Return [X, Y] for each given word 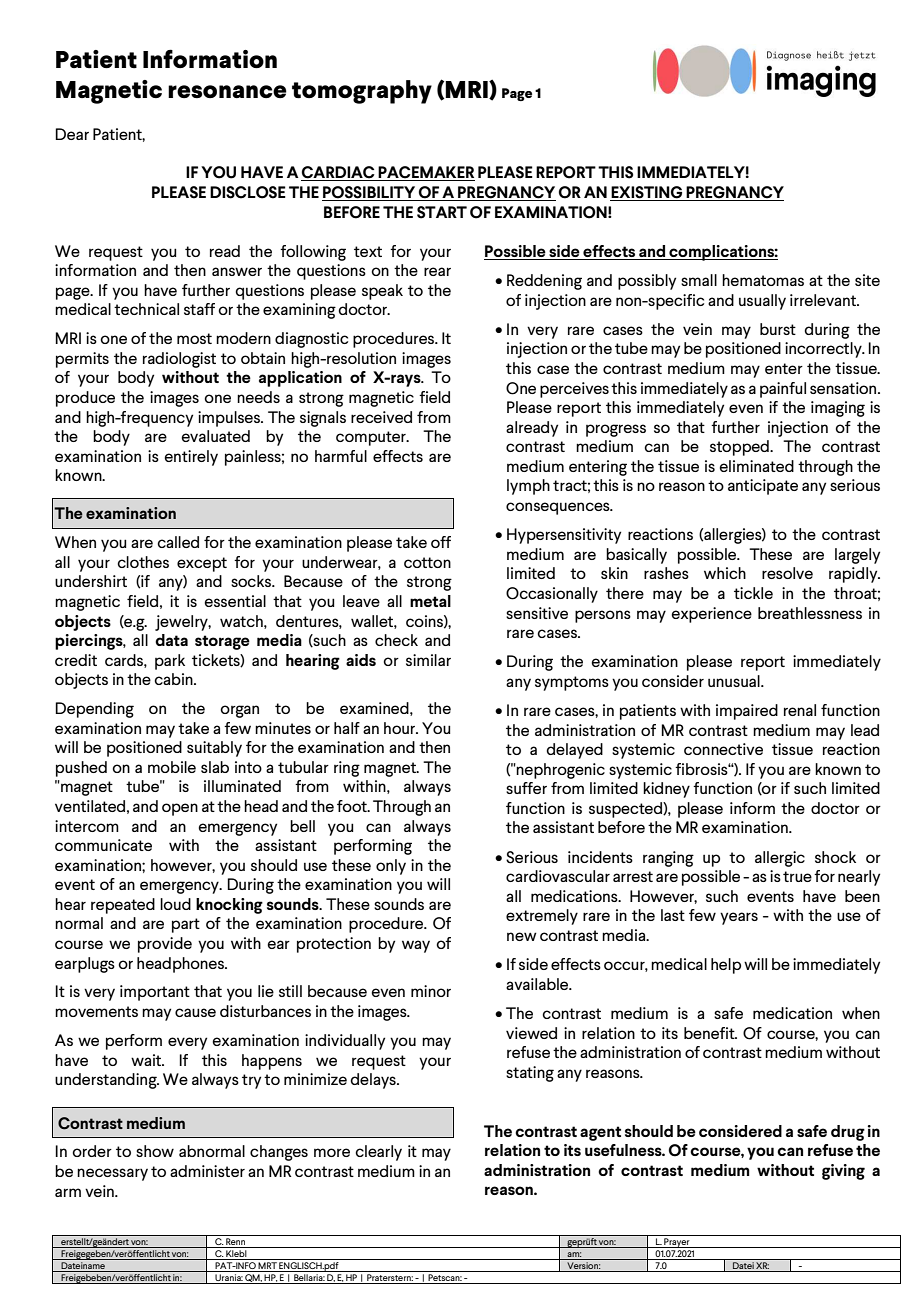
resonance [227, 91]
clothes [143, 562]
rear [437, 271]
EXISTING [647, 193]
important [155, 993]
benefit [710, 1033]
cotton [427, 562]
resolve [787, 573]
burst [778, 329]
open [180, 809]
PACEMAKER [426, 173]
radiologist [179, 360]
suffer [526, 788]
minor [431, 991]
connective [723, 749]
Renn [236, 1243]
